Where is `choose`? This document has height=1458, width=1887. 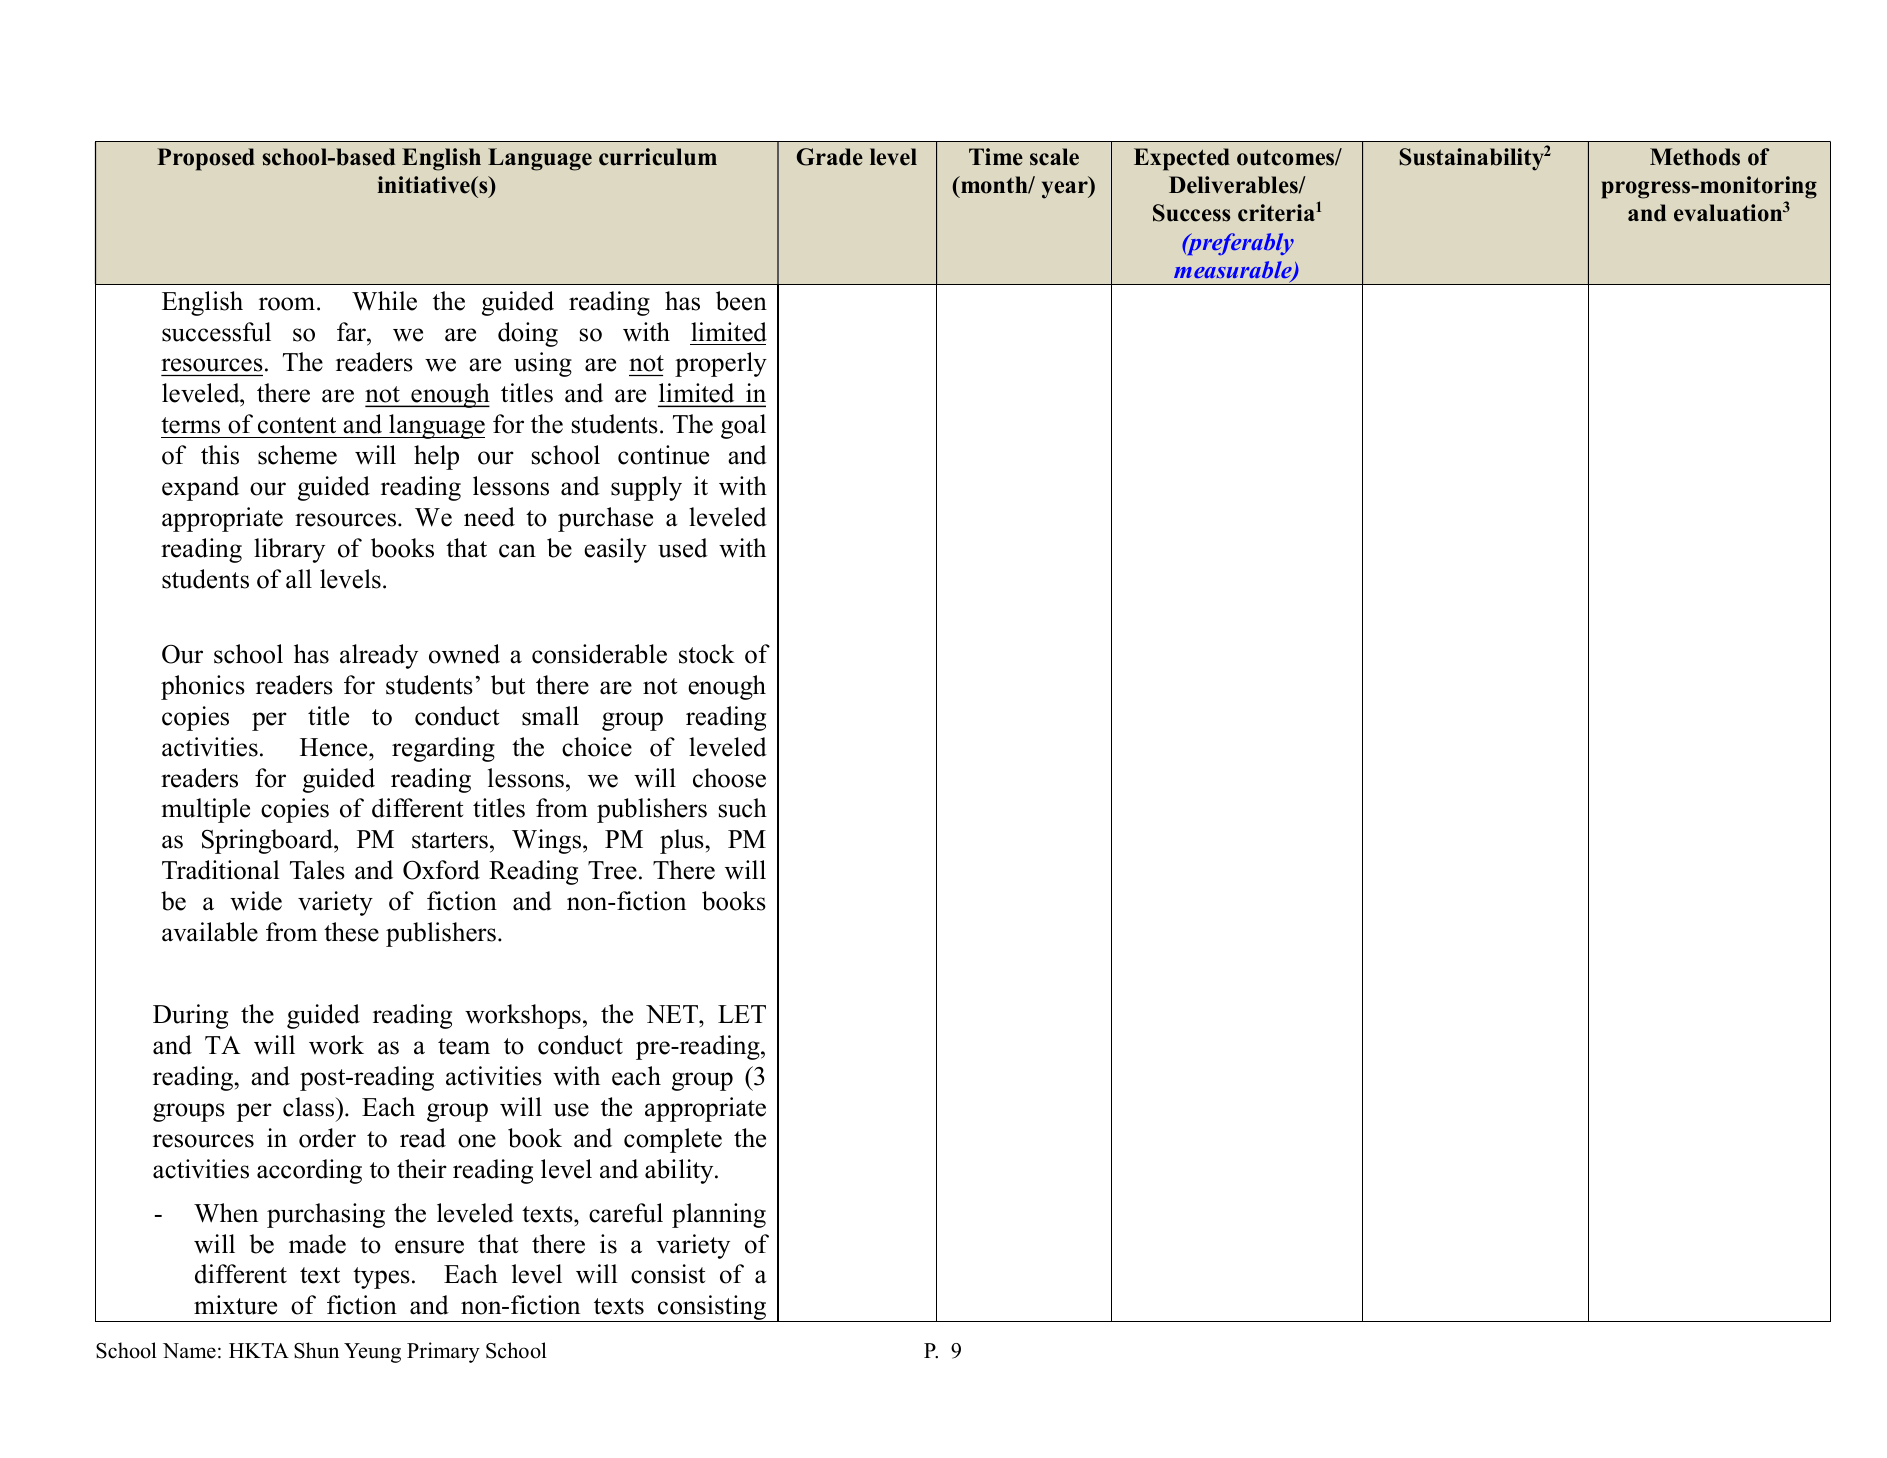
choose is located at coordinates (729, 778).
